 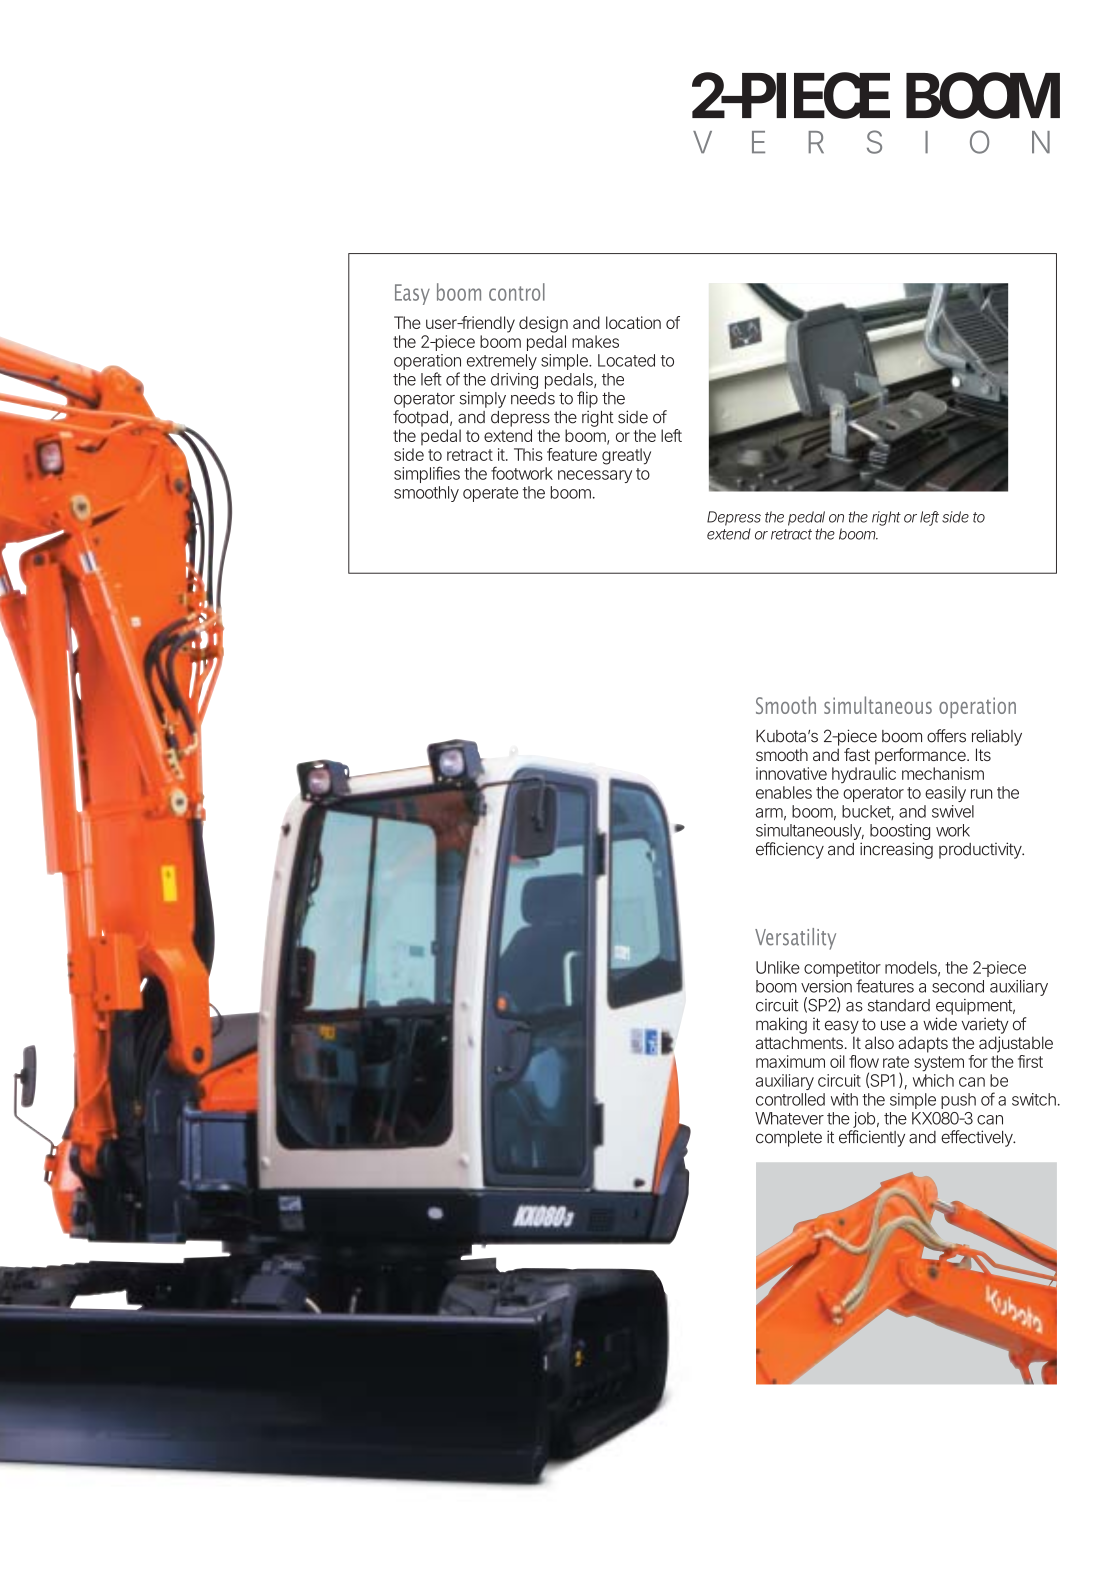 What do you see at coordinates (595, 476) in the screenshot?
I see `necessary` at bounding box center [595, 476].
